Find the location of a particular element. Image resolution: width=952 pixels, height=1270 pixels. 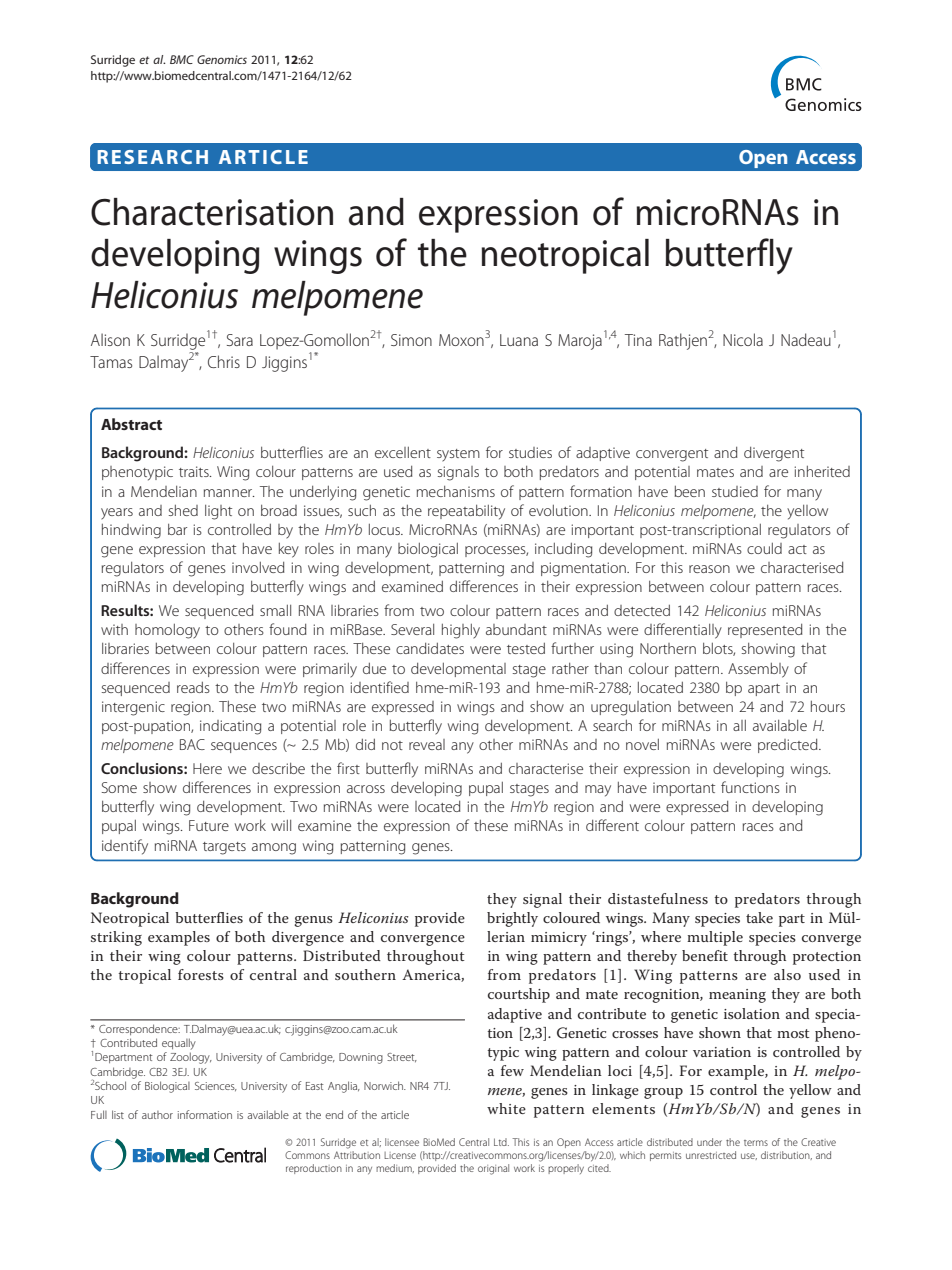

represented is located at coordinates (765, 631).
